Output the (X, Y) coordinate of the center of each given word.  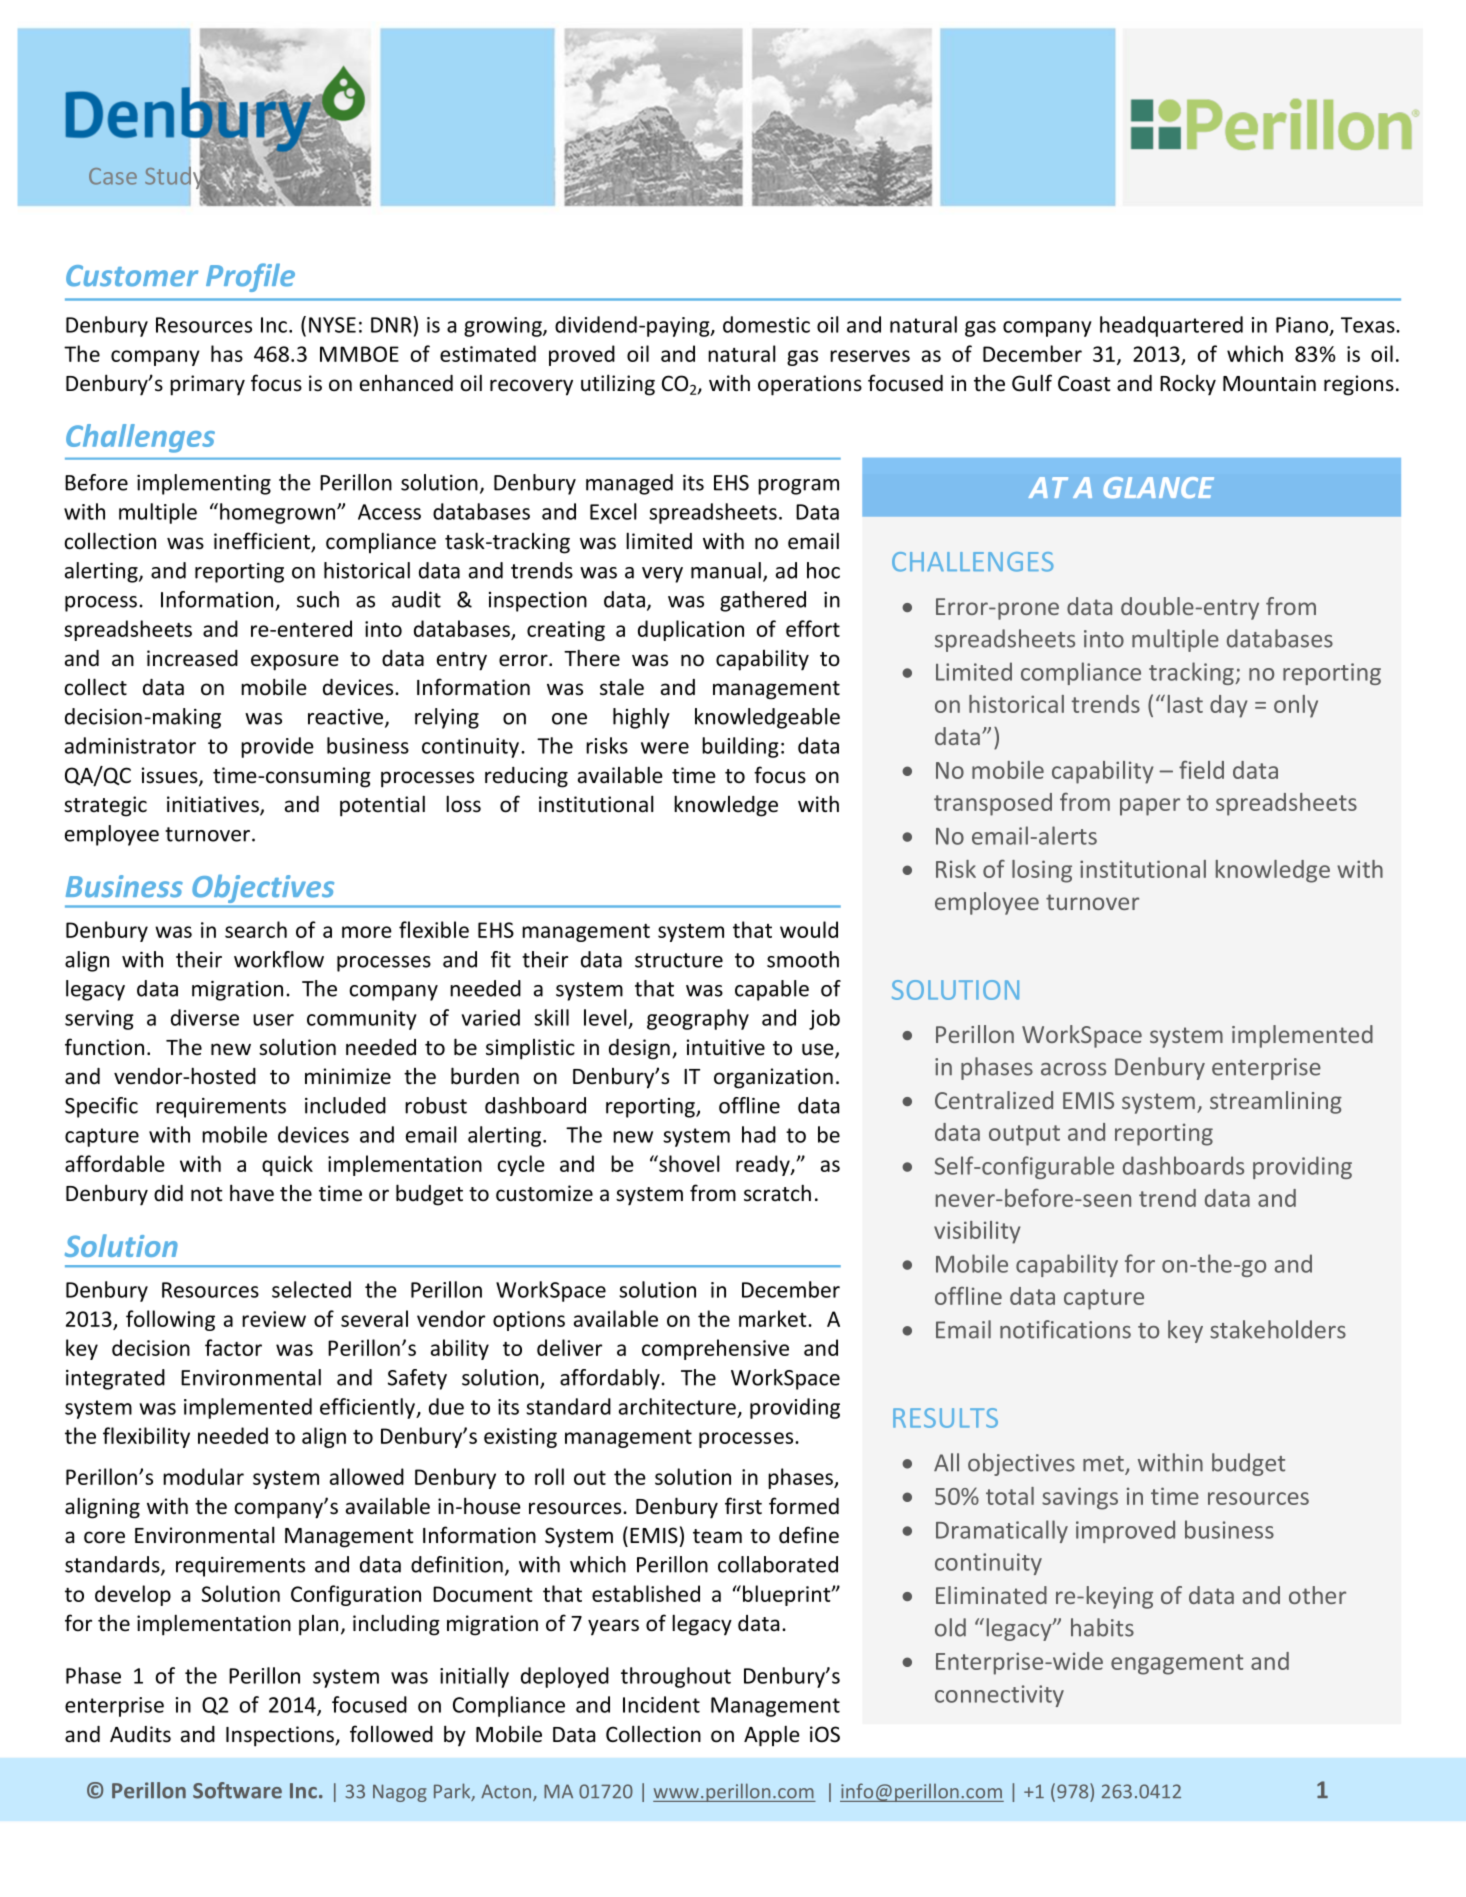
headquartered (1171, 326)
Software (237, 1790)
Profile (250, 277)
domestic (766, 324)
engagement (1177, 1664)
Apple (772, 1736)
